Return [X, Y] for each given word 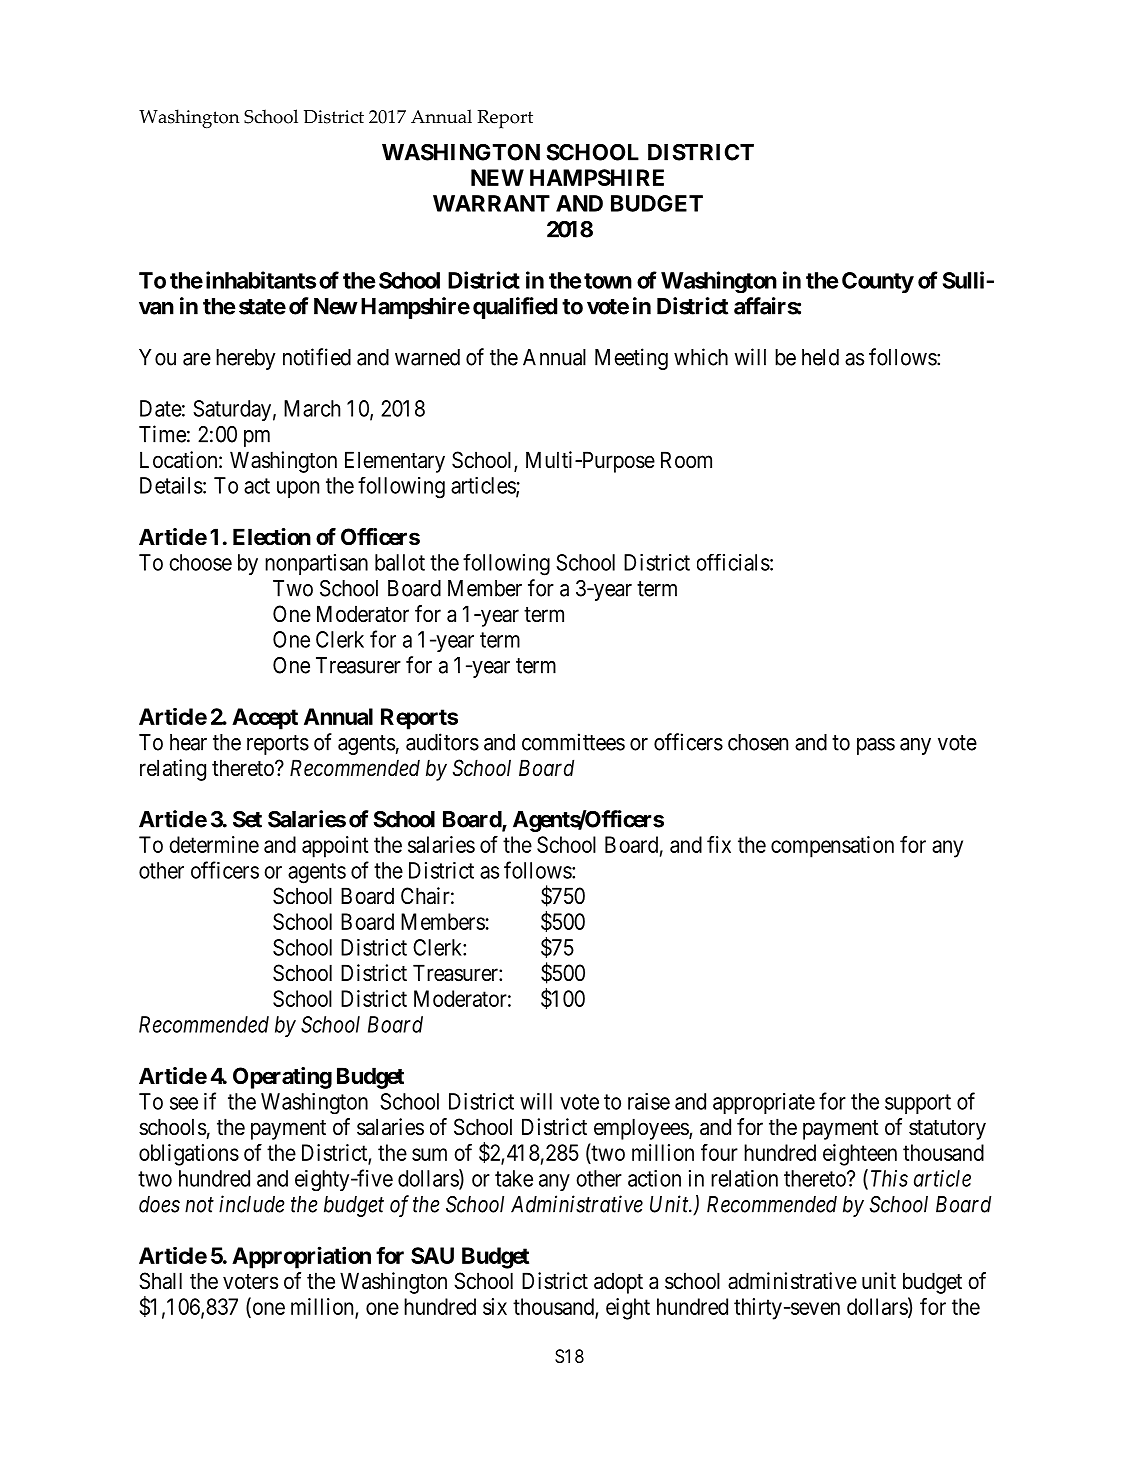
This [889, 1178]
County [878, 282]
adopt [618, 1283]
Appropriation [301, 1257]
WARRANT [491, 203]
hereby [245, 359]
